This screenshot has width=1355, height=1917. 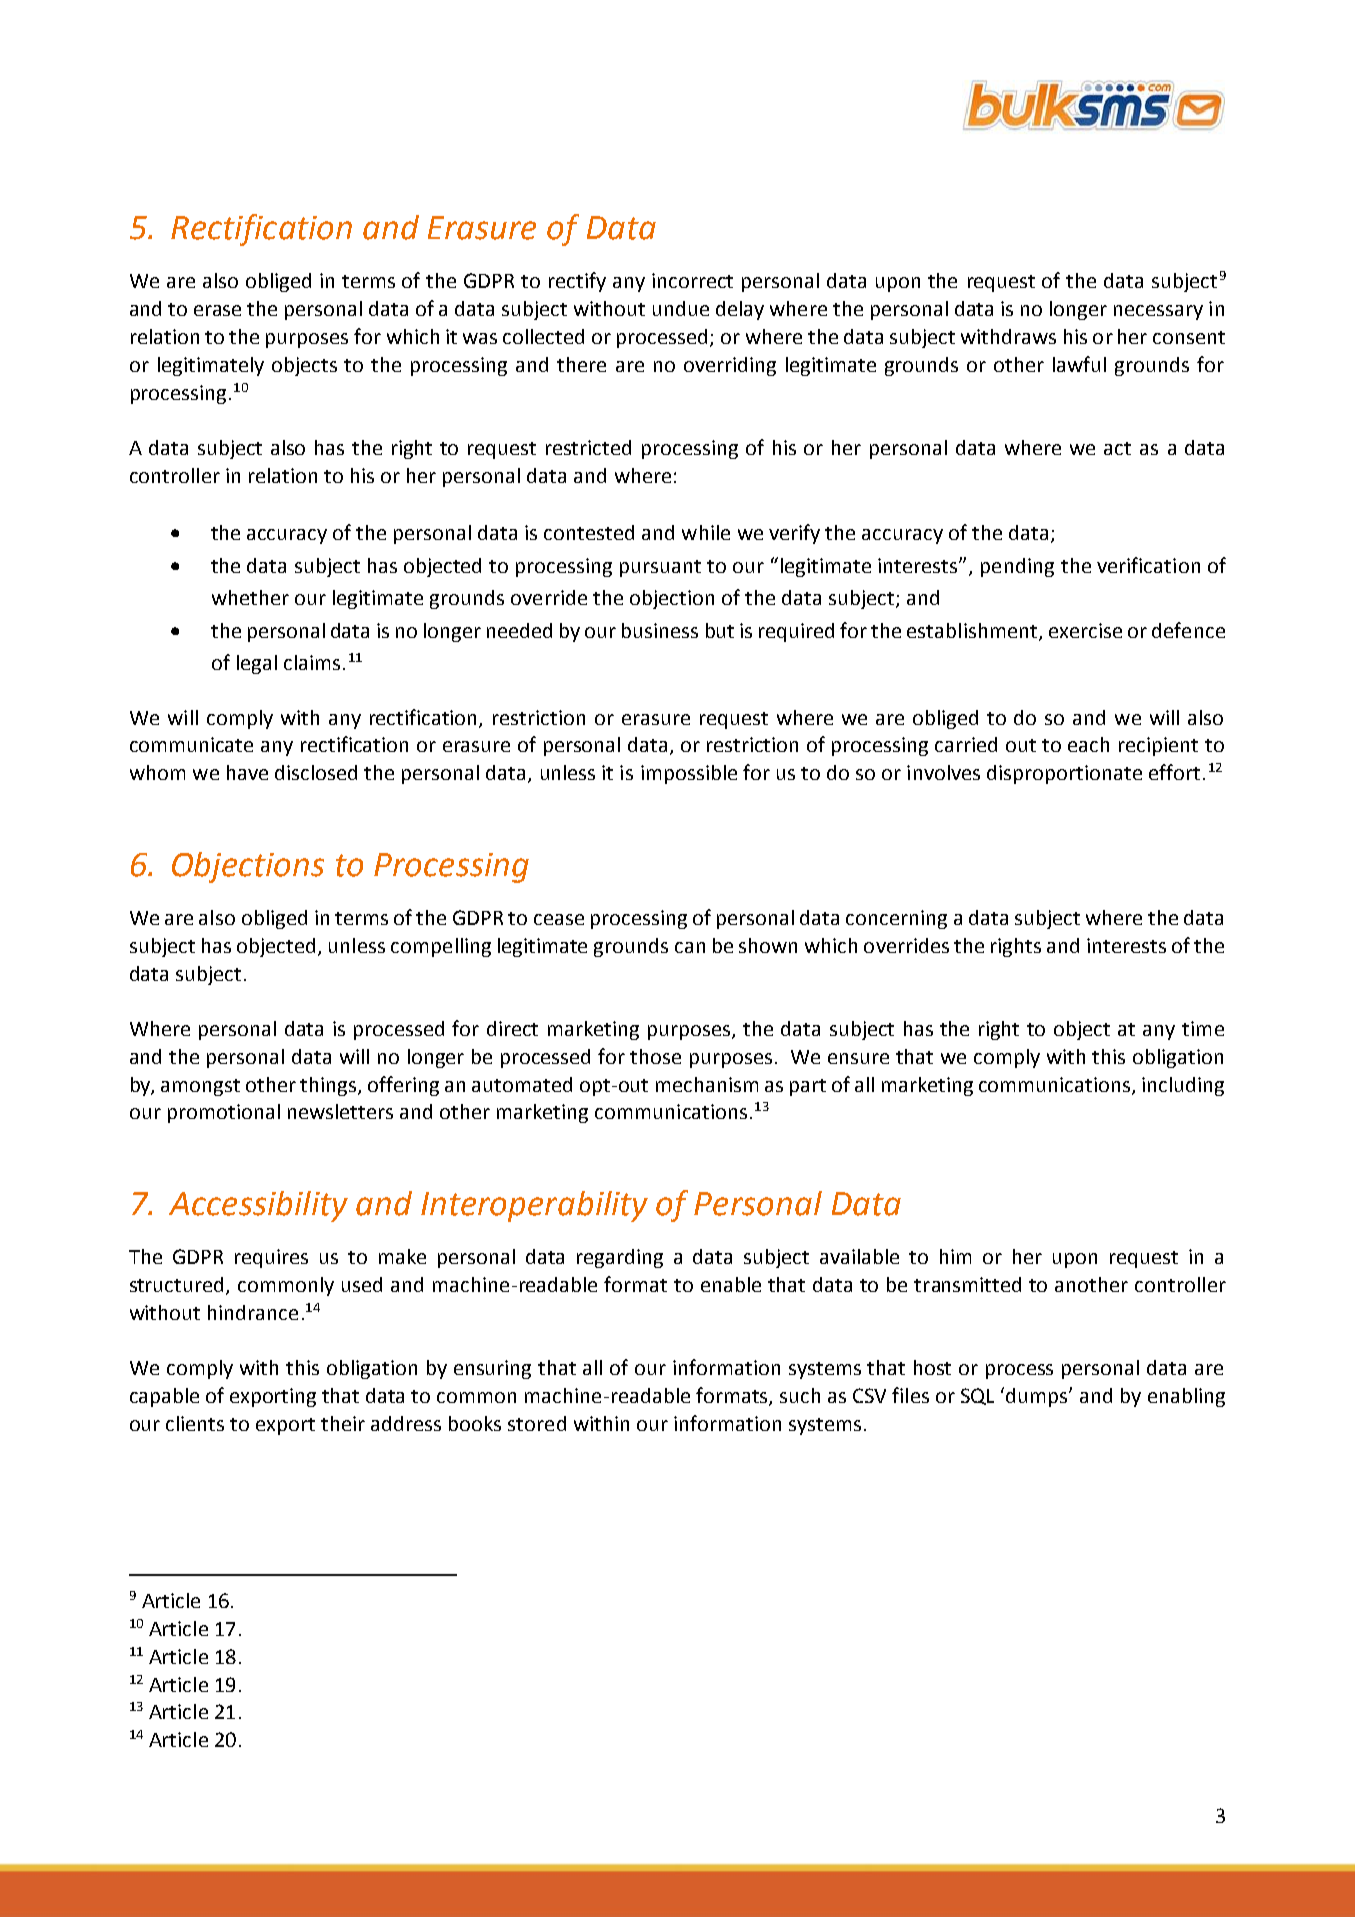 I want to click on erase, so click(x=217, y=310).
